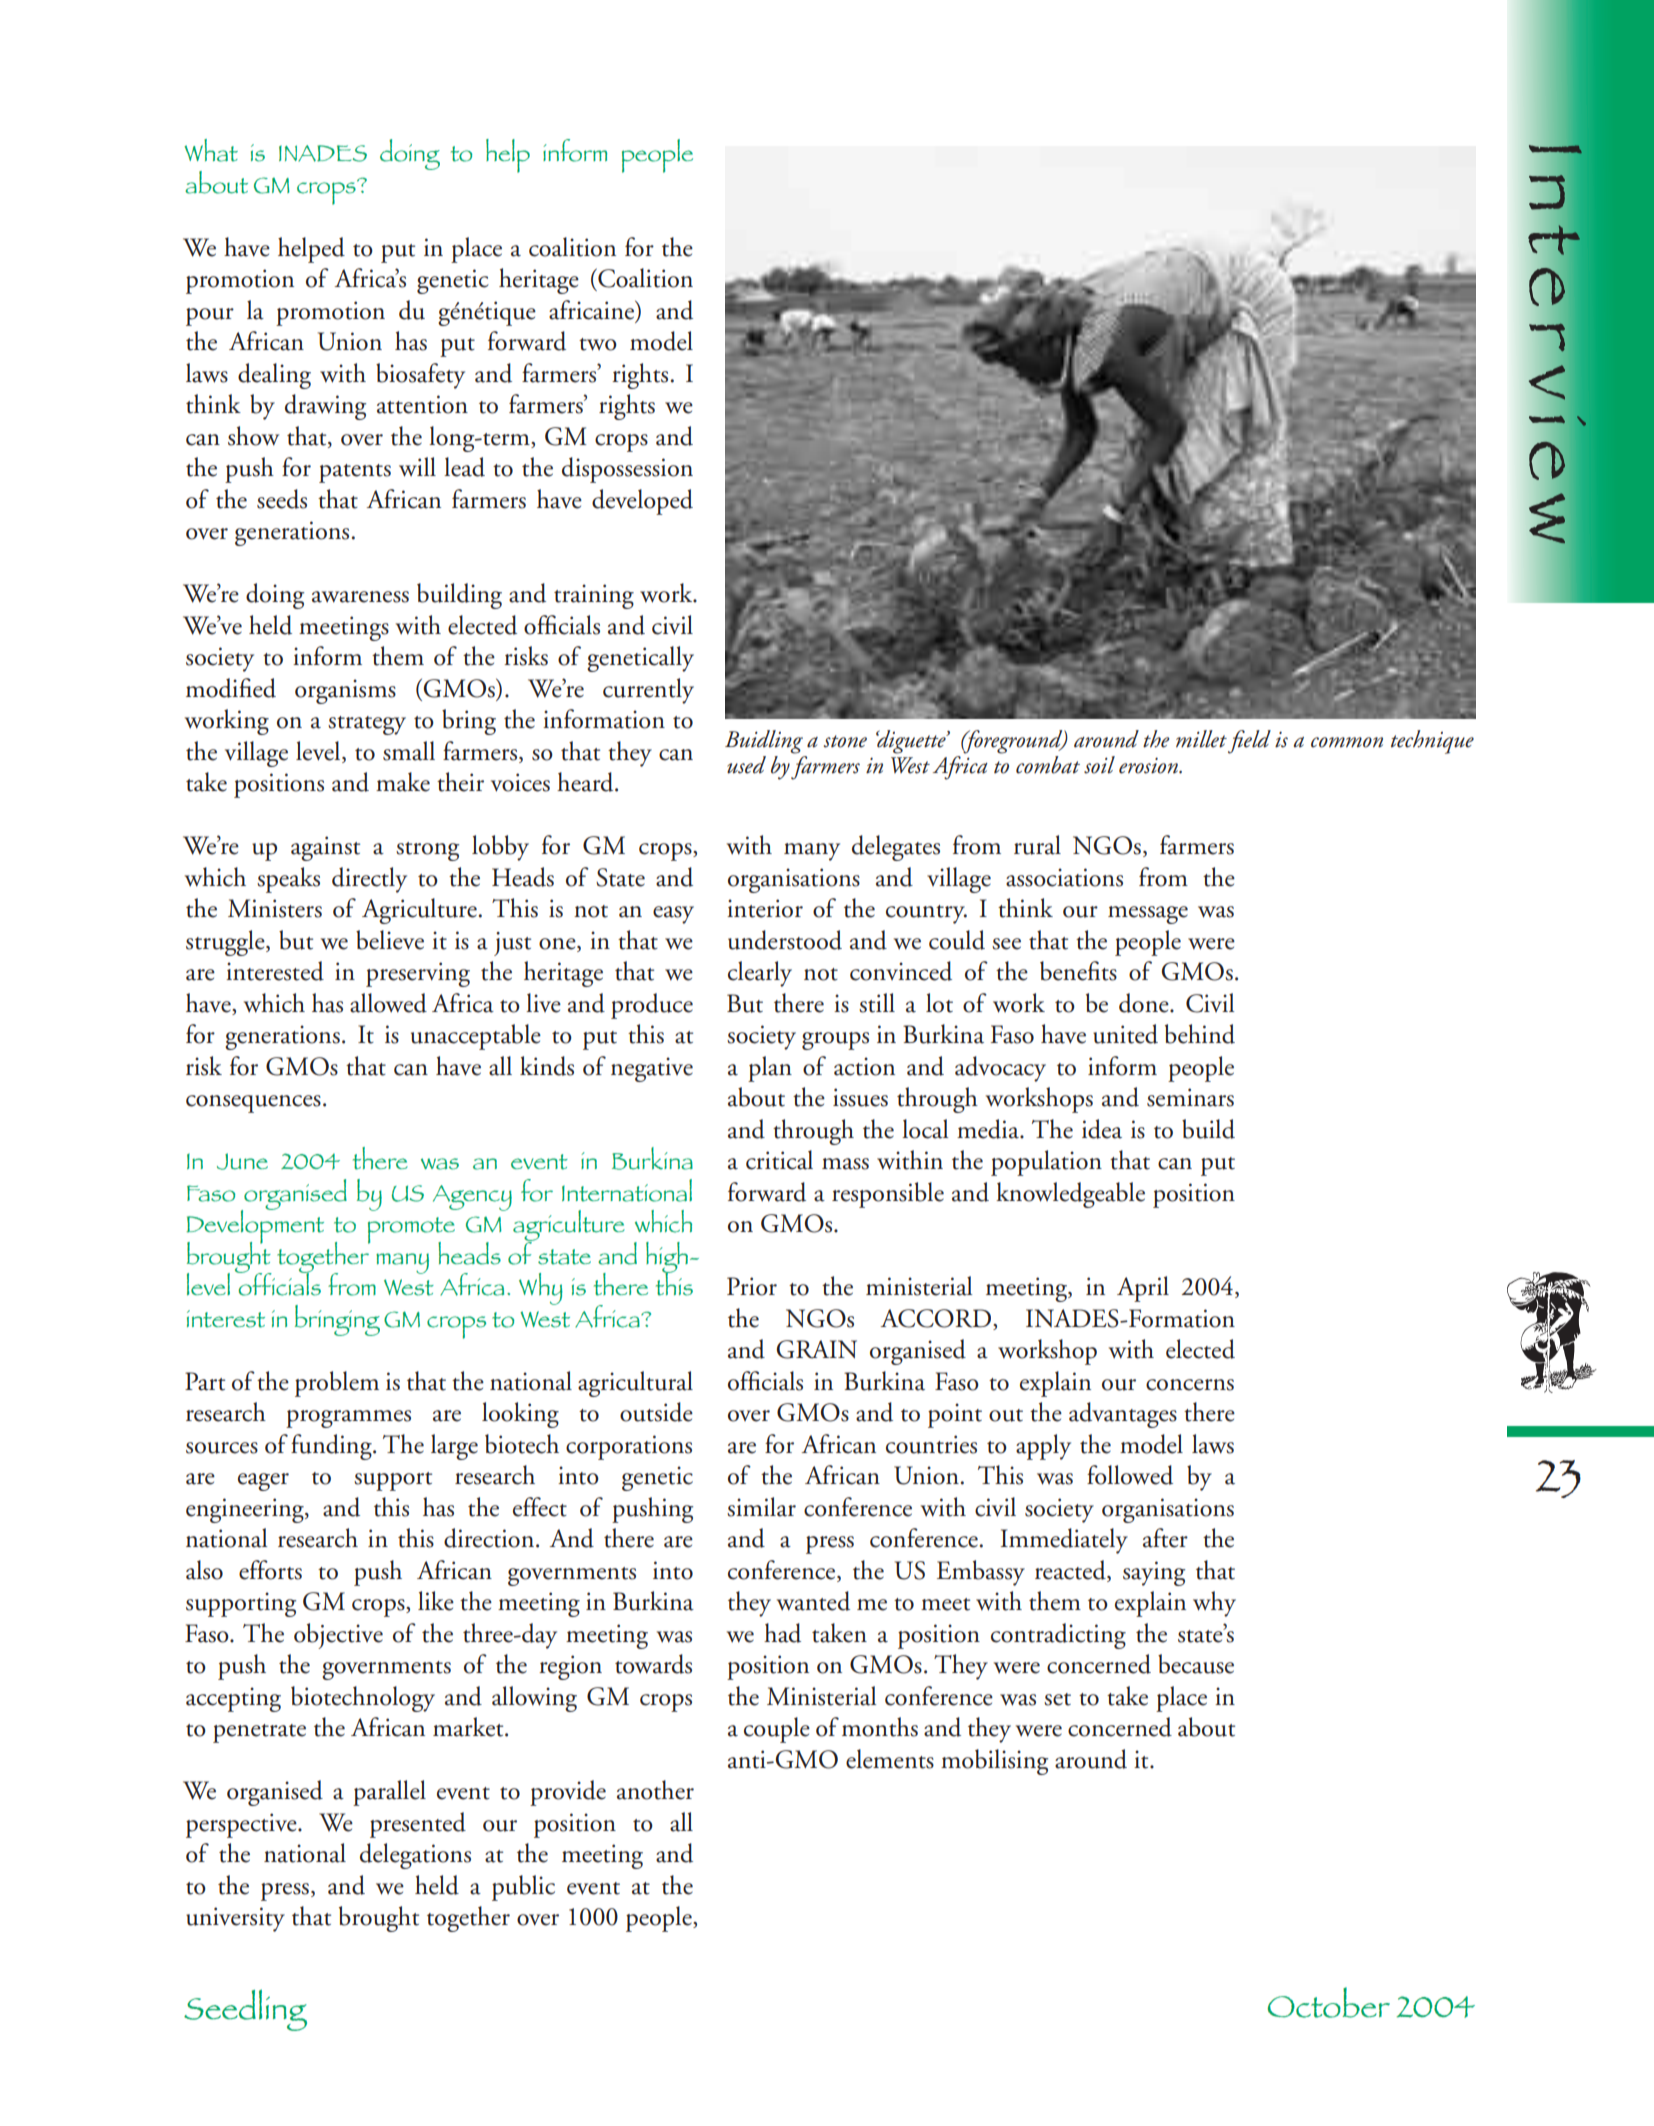 The width and height of the document is (1654, 2126). I want to click on October, so click(1329, 2002).
